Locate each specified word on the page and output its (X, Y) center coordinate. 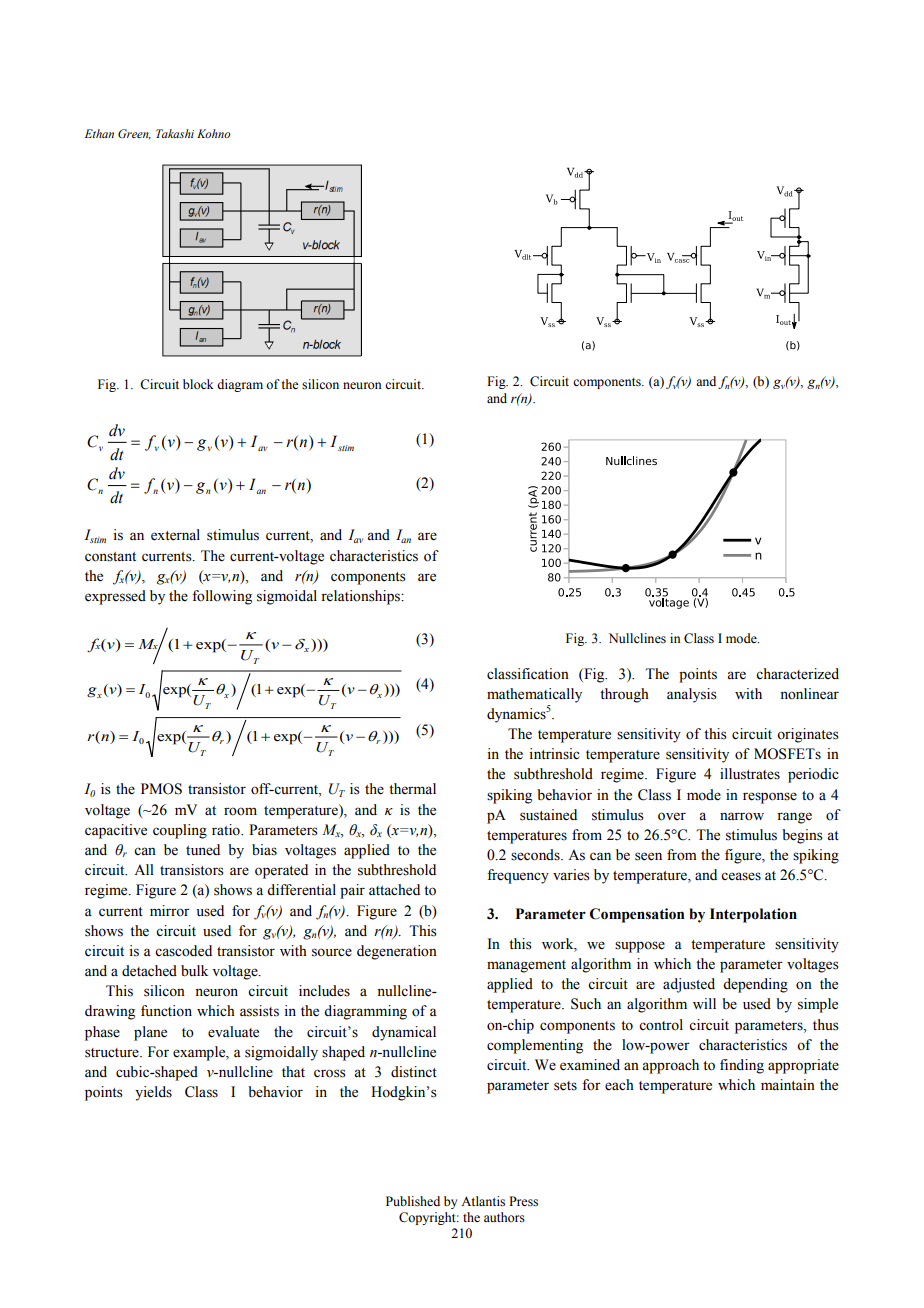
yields (153, 1093)
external (175, 535)
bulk (194, 971)
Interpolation (753, 915)
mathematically (534, 695)
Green (134, 134)
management (526, 966)
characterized (797, 674)
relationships (362, 597)
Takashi (175, 133)
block (198, 384)
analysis (692, 695)
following (222, 597)
